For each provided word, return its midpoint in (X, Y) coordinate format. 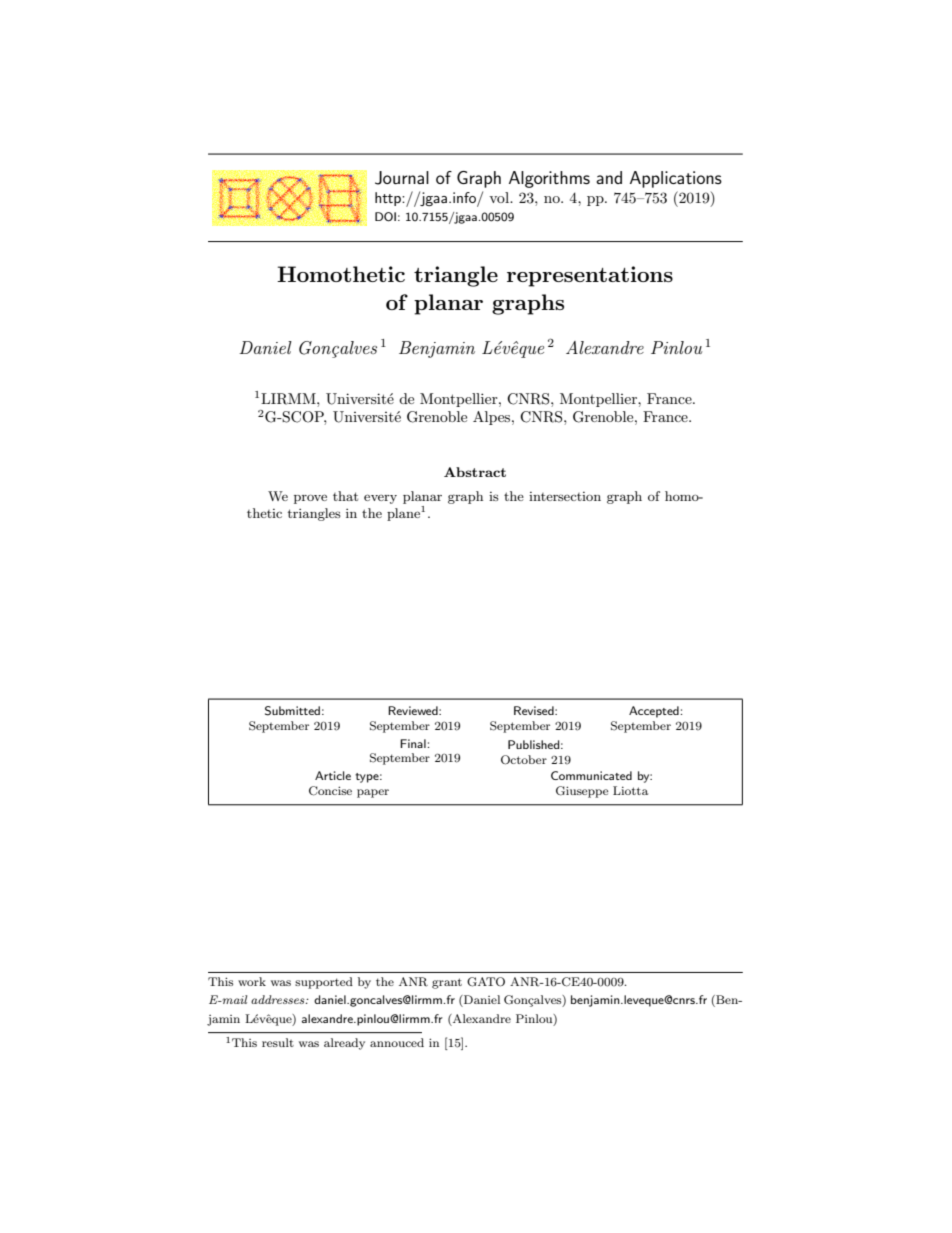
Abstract (475, 472)
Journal (402, 178)
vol (500, 197)
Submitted (292, 711)
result (278, 1042)
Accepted (654, 712)
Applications (676, 179)
